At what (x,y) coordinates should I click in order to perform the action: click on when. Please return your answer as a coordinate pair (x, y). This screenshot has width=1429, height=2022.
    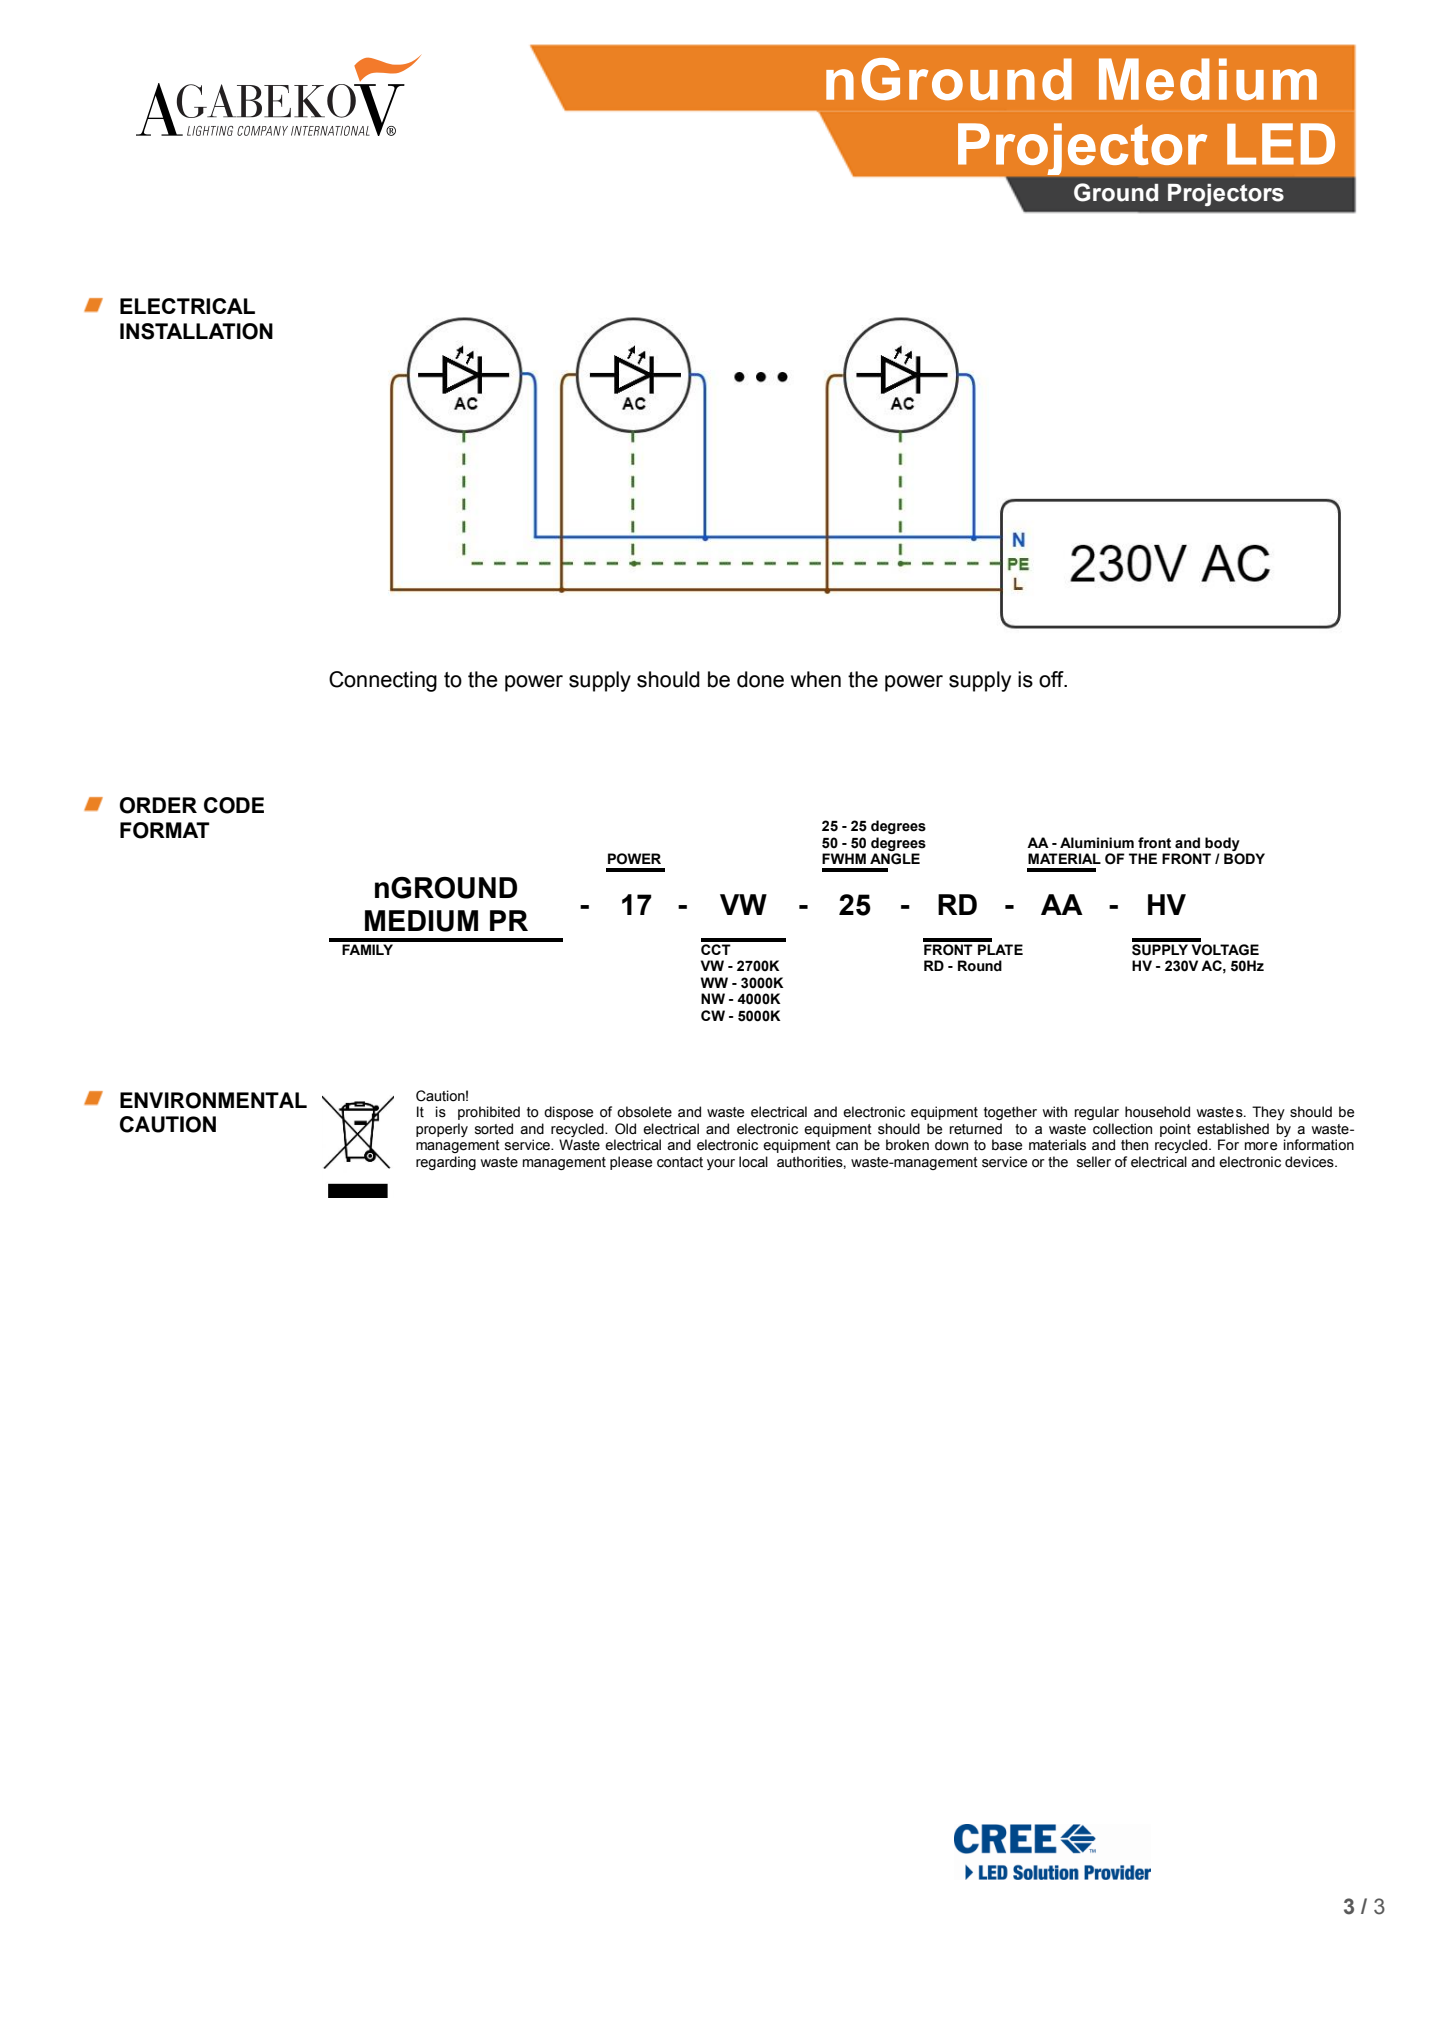
    Looking at the image, I should click on (816, 679).
